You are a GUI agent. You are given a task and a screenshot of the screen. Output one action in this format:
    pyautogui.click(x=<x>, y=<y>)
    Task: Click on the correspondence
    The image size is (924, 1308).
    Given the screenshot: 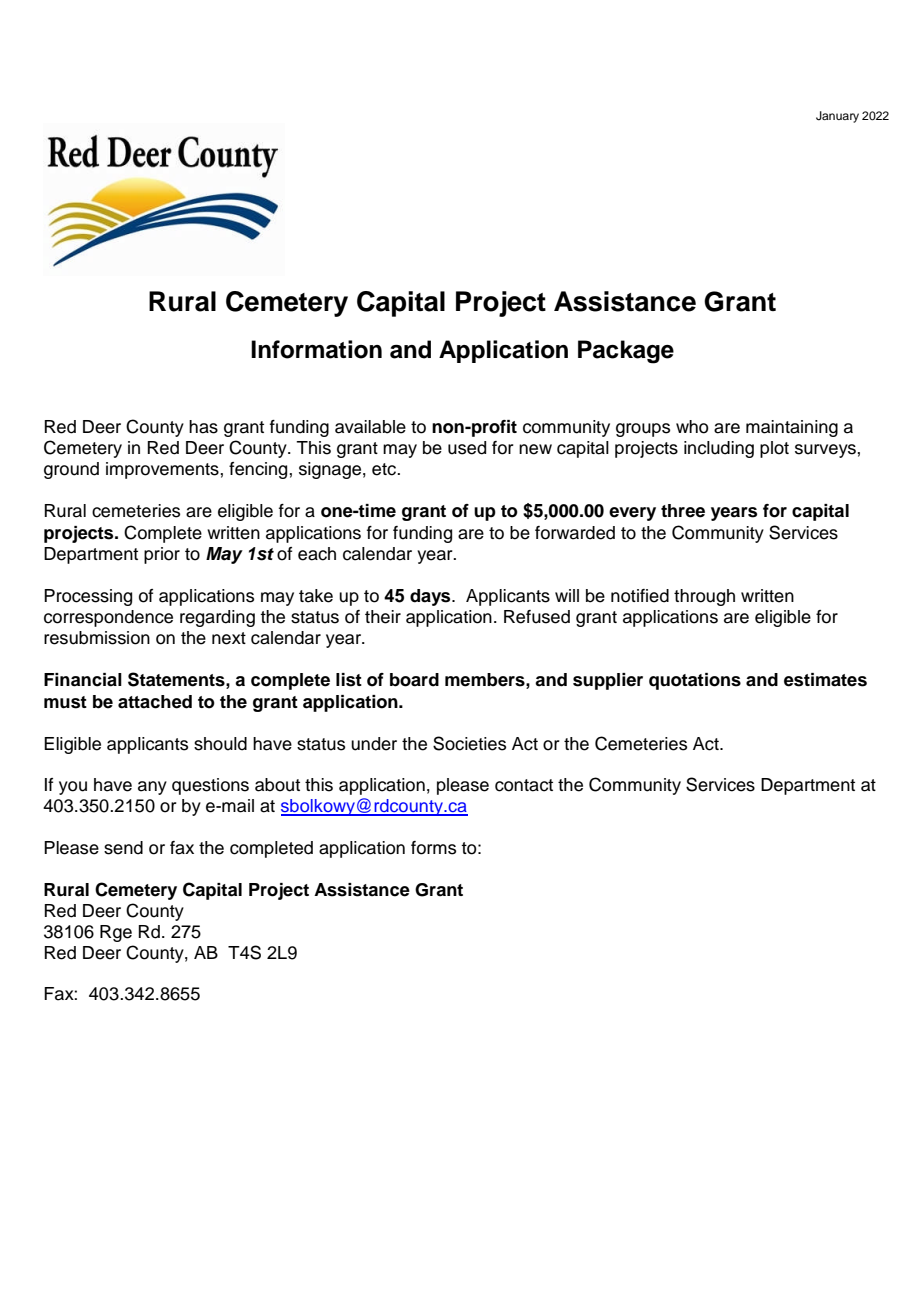 What is the action you would take?
    pyautogui.click(x=108, y=618)
